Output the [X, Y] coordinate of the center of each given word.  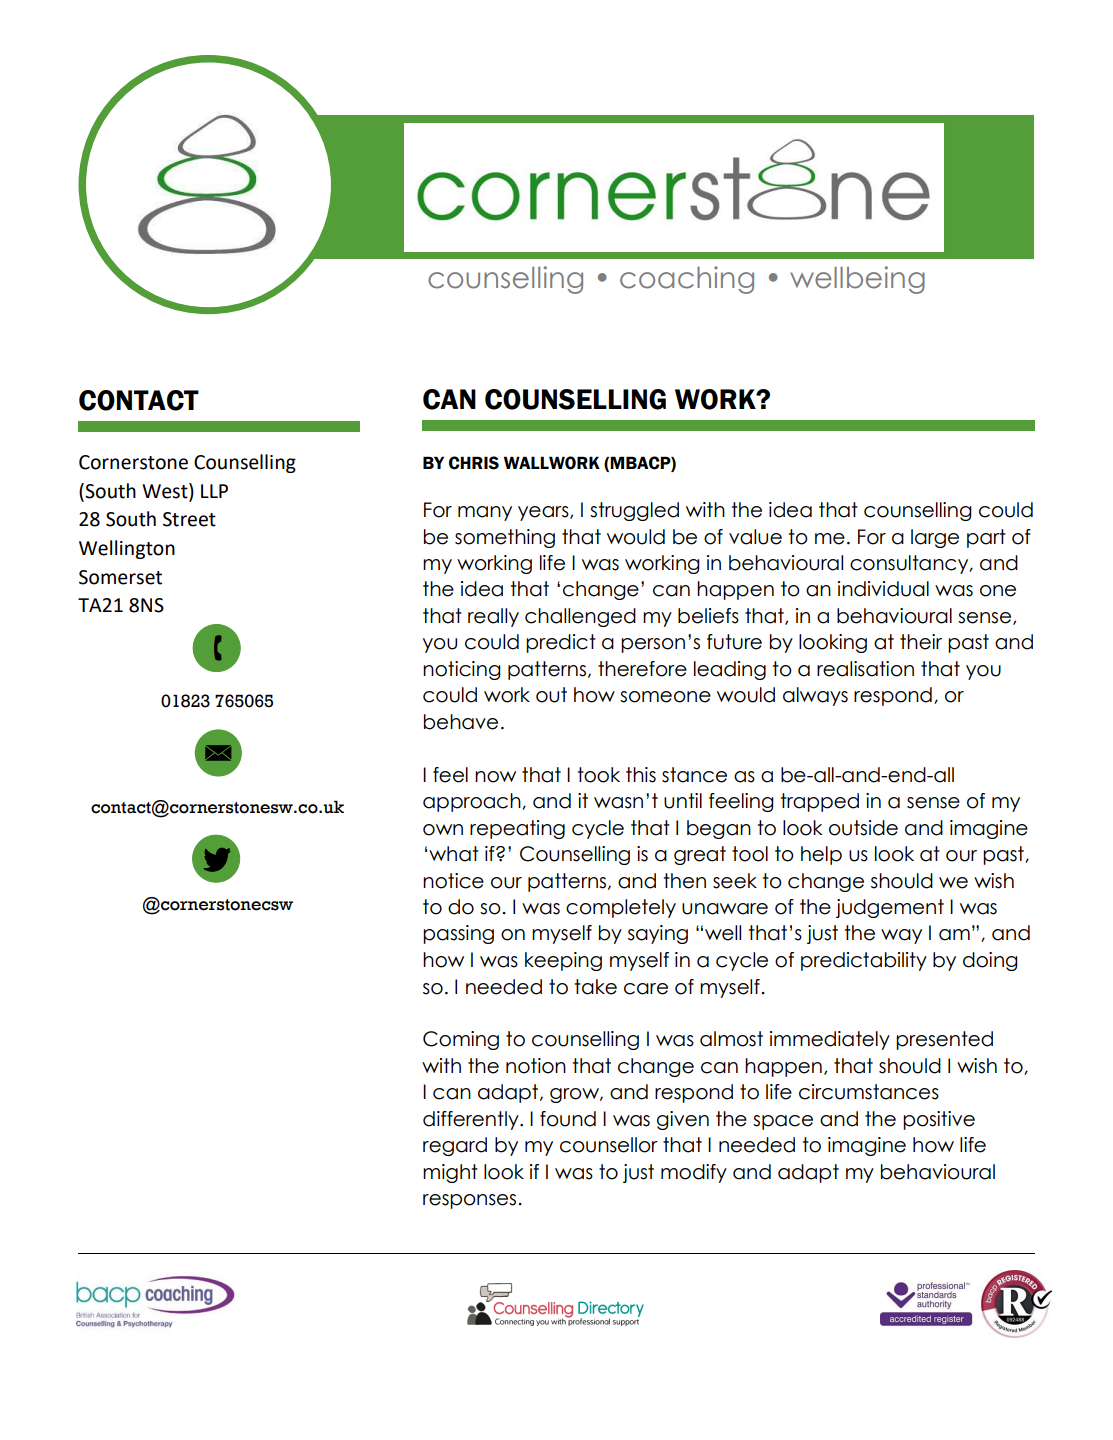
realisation [865, 669]
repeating [517, 829]
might [450, 1173]
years [544, 513]
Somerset [120, 577]
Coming [461, 1040]
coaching [687, 280]
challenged [580, 617]
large [935, 538]
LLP [214, 491]
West [166, 491]
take [596, 987]
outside [863, 828]
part [986, 538]
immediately [830, 1040]
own [443, 830]
